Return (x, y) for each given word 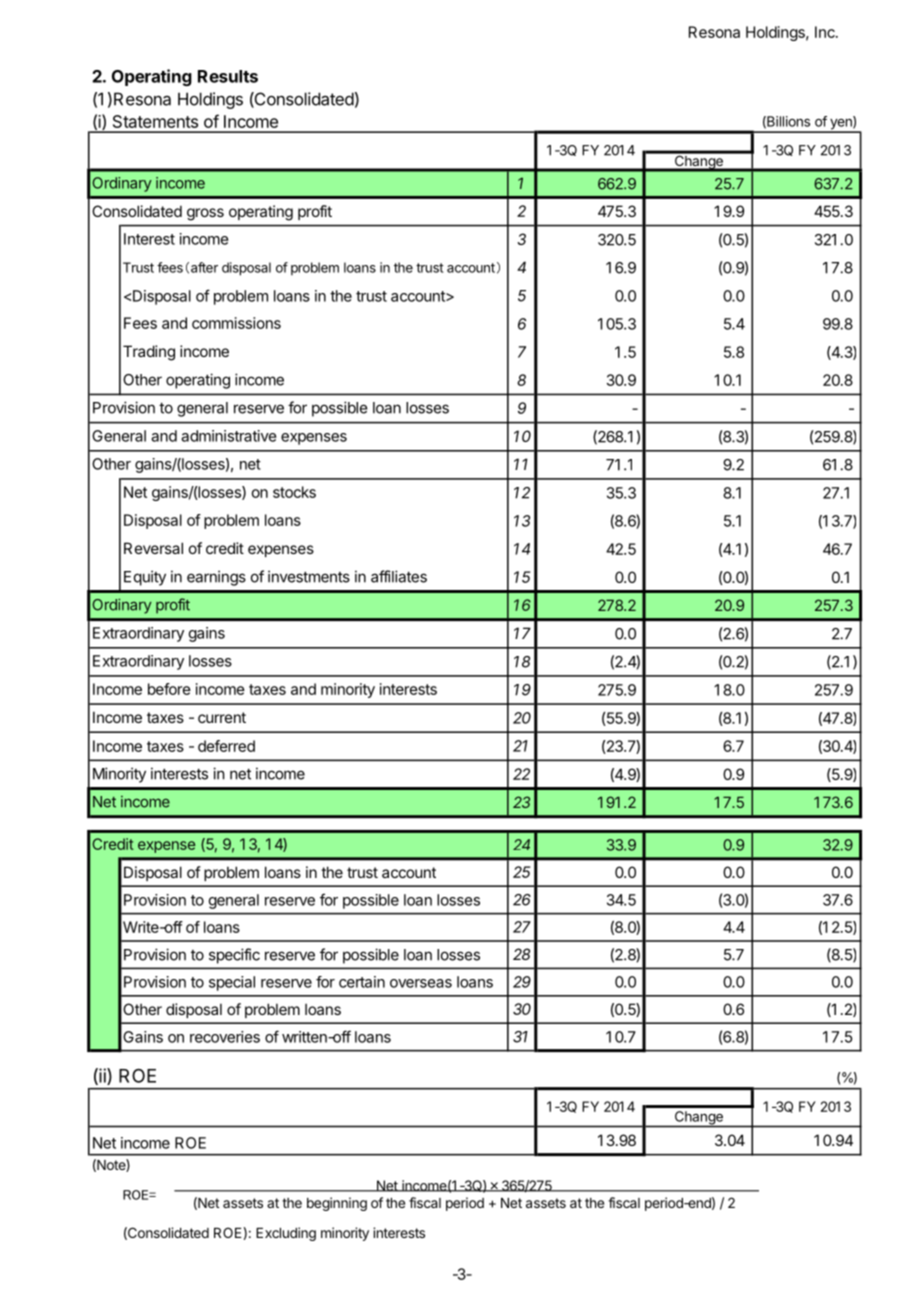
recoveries (225, 1037)
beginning (337, 1204)
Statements (155, 121)
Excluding (286, 1234)
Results (228, 76)
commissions (236, 323)
